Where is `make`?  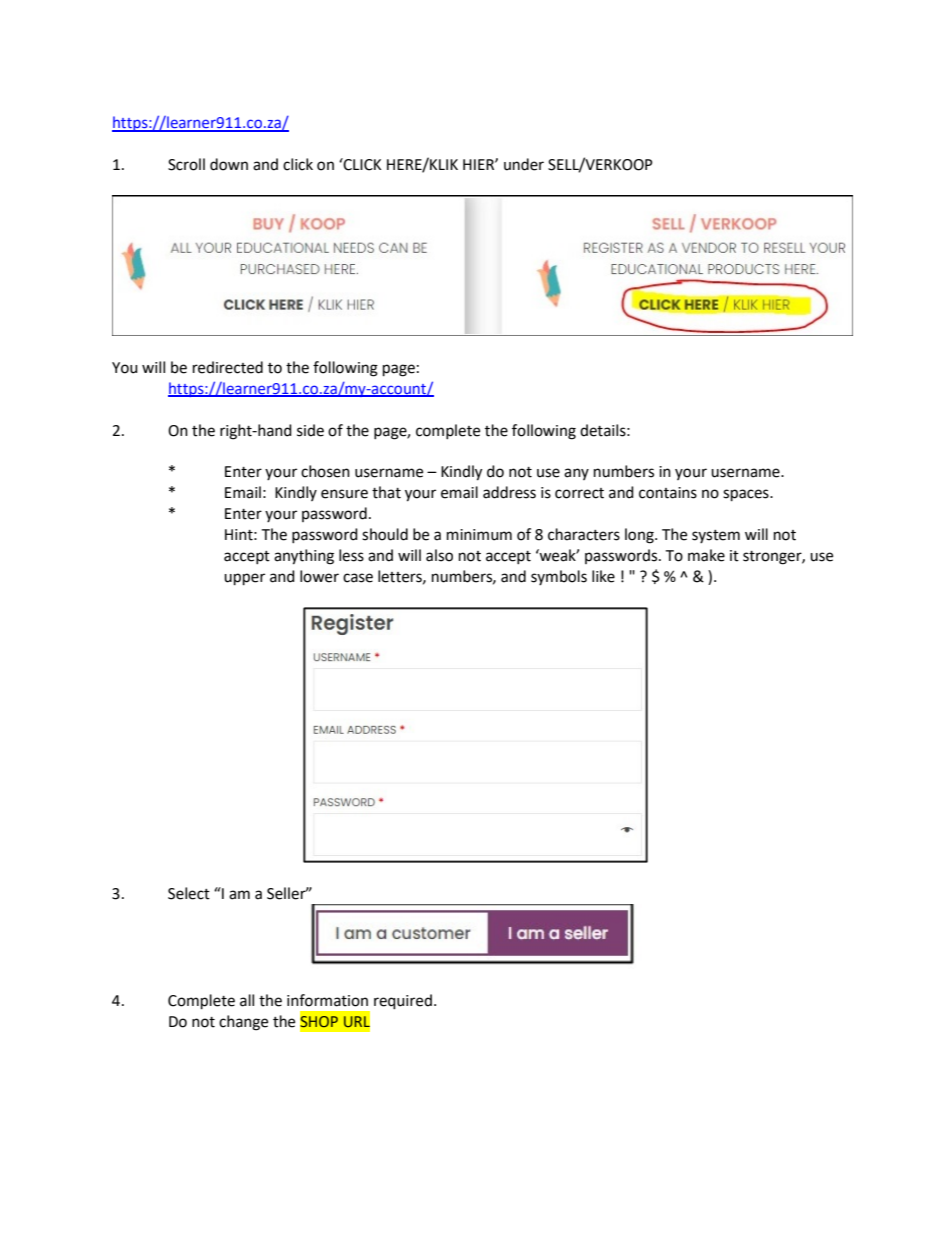
make is located at coordinates (706, 555).
